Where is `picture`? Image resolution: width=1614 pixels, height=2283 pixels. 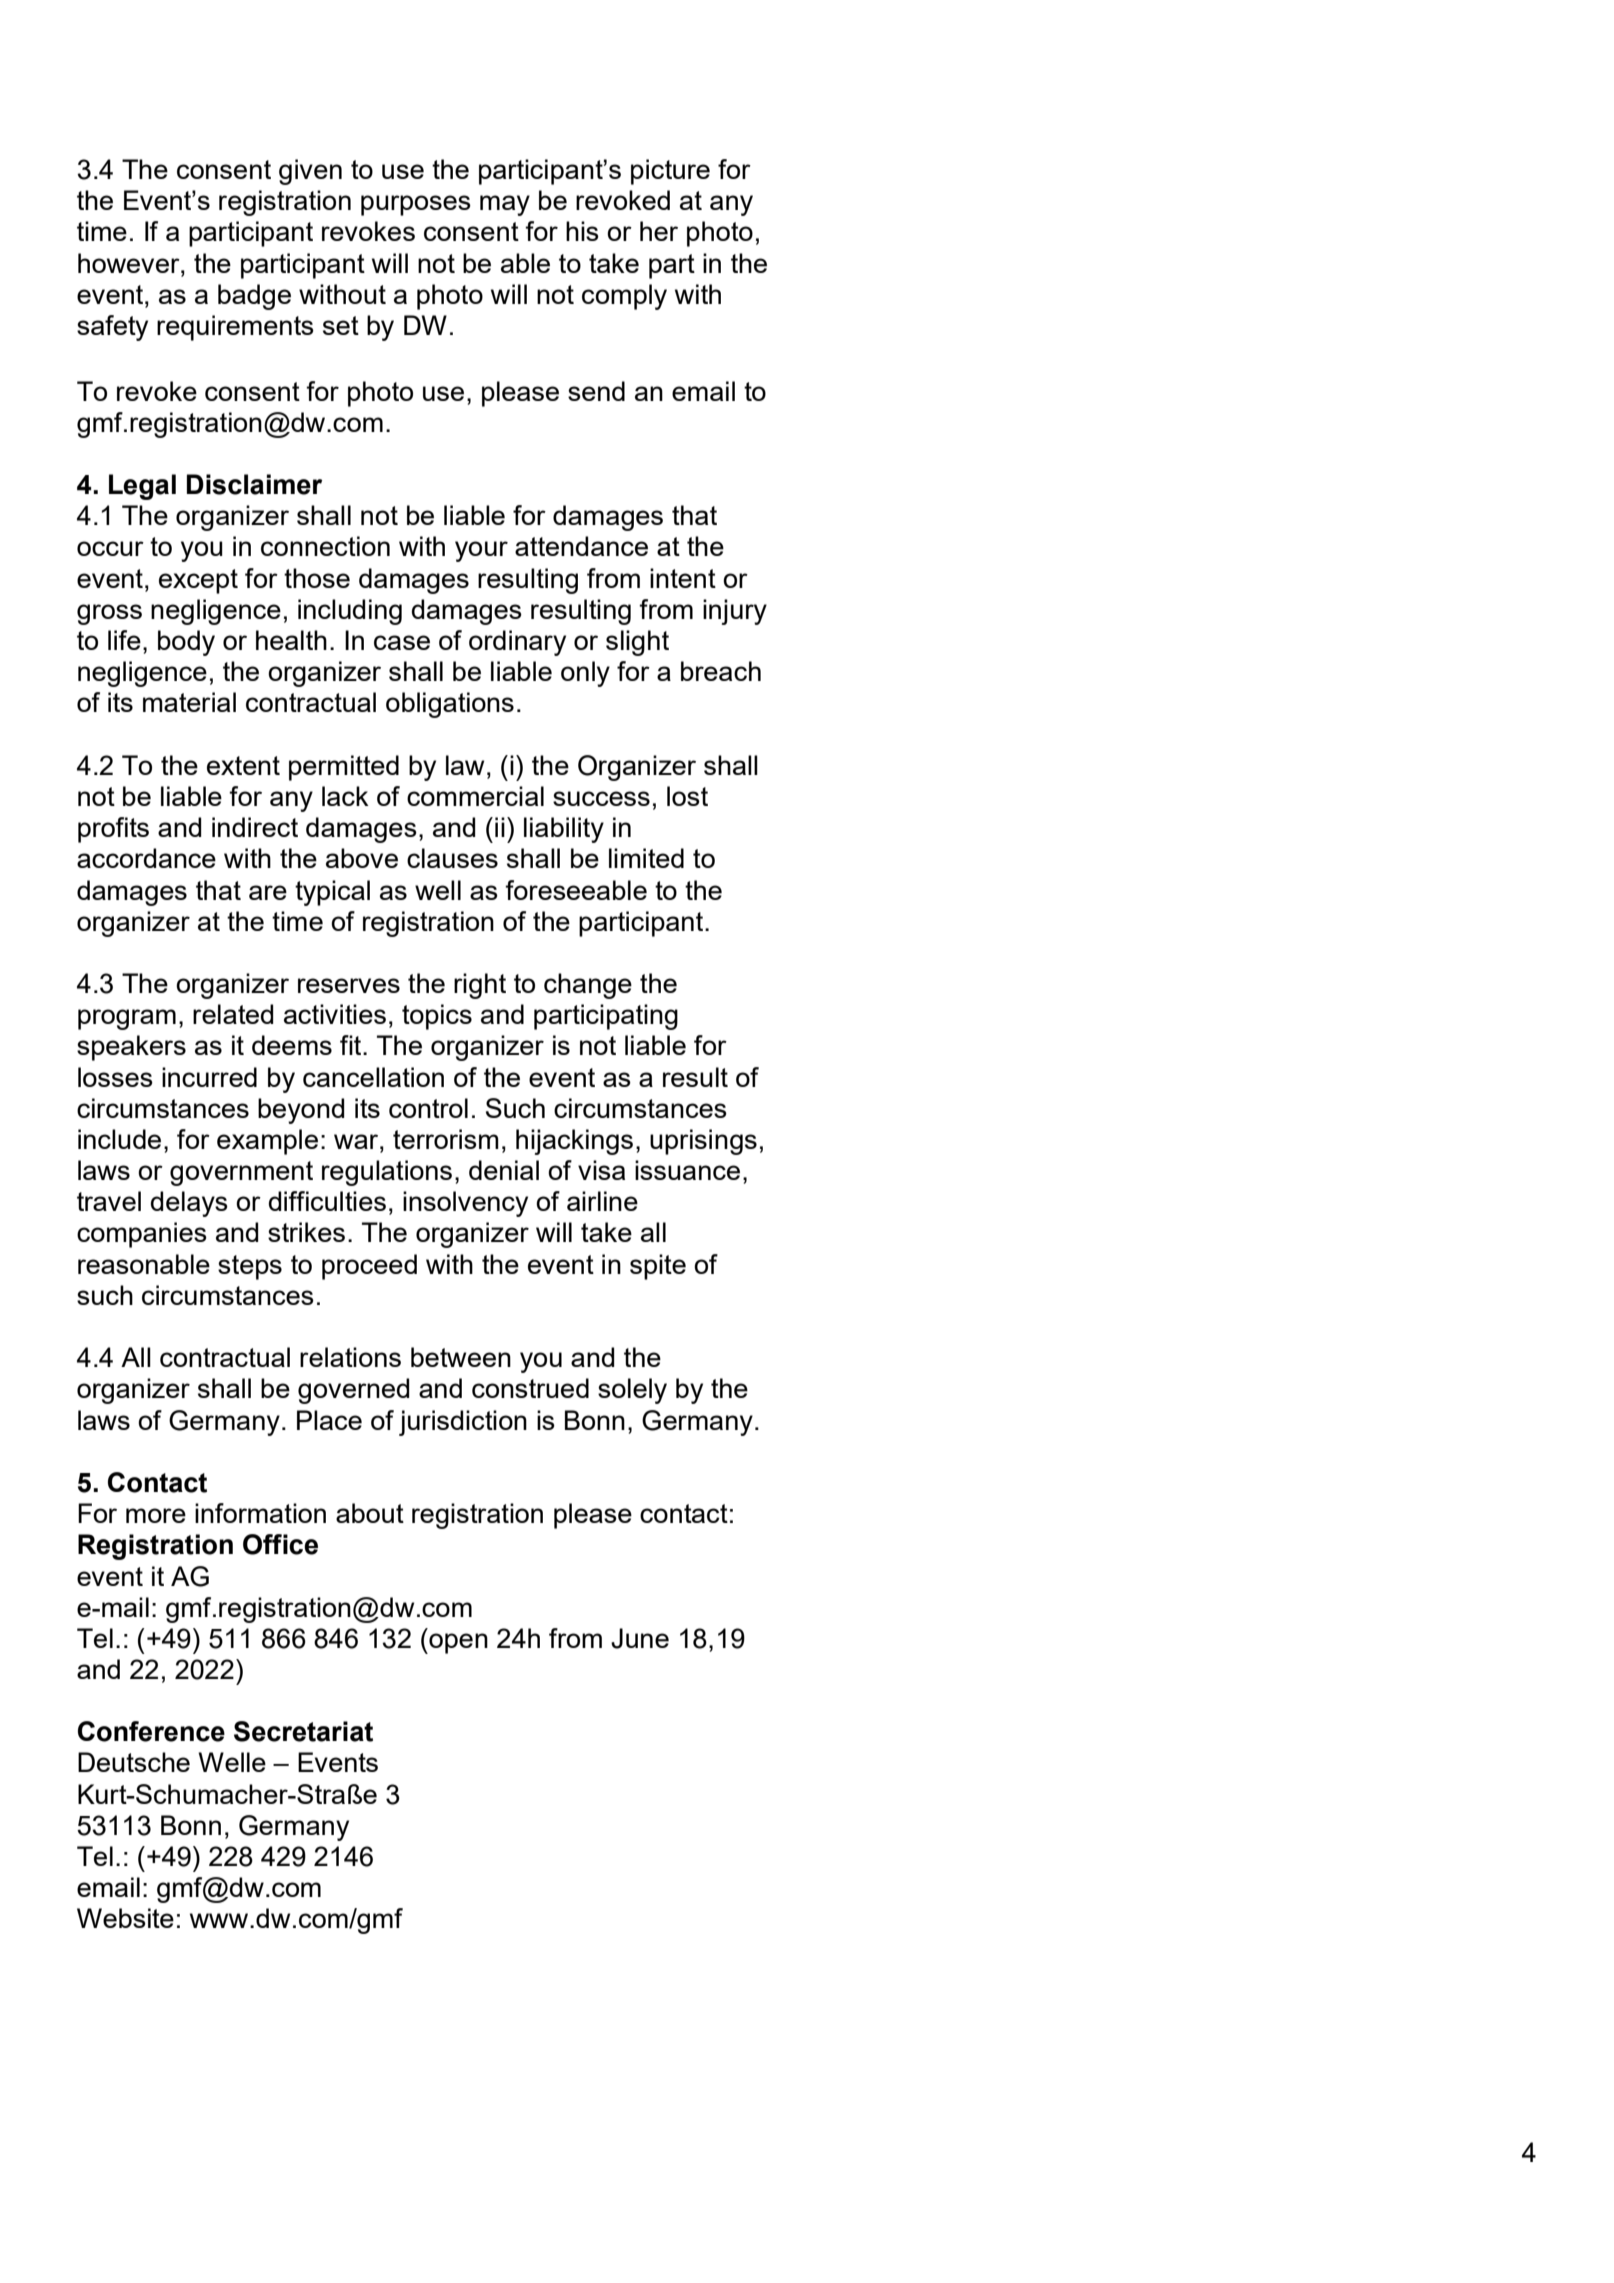 picture is located at coordinates (670, 172).
